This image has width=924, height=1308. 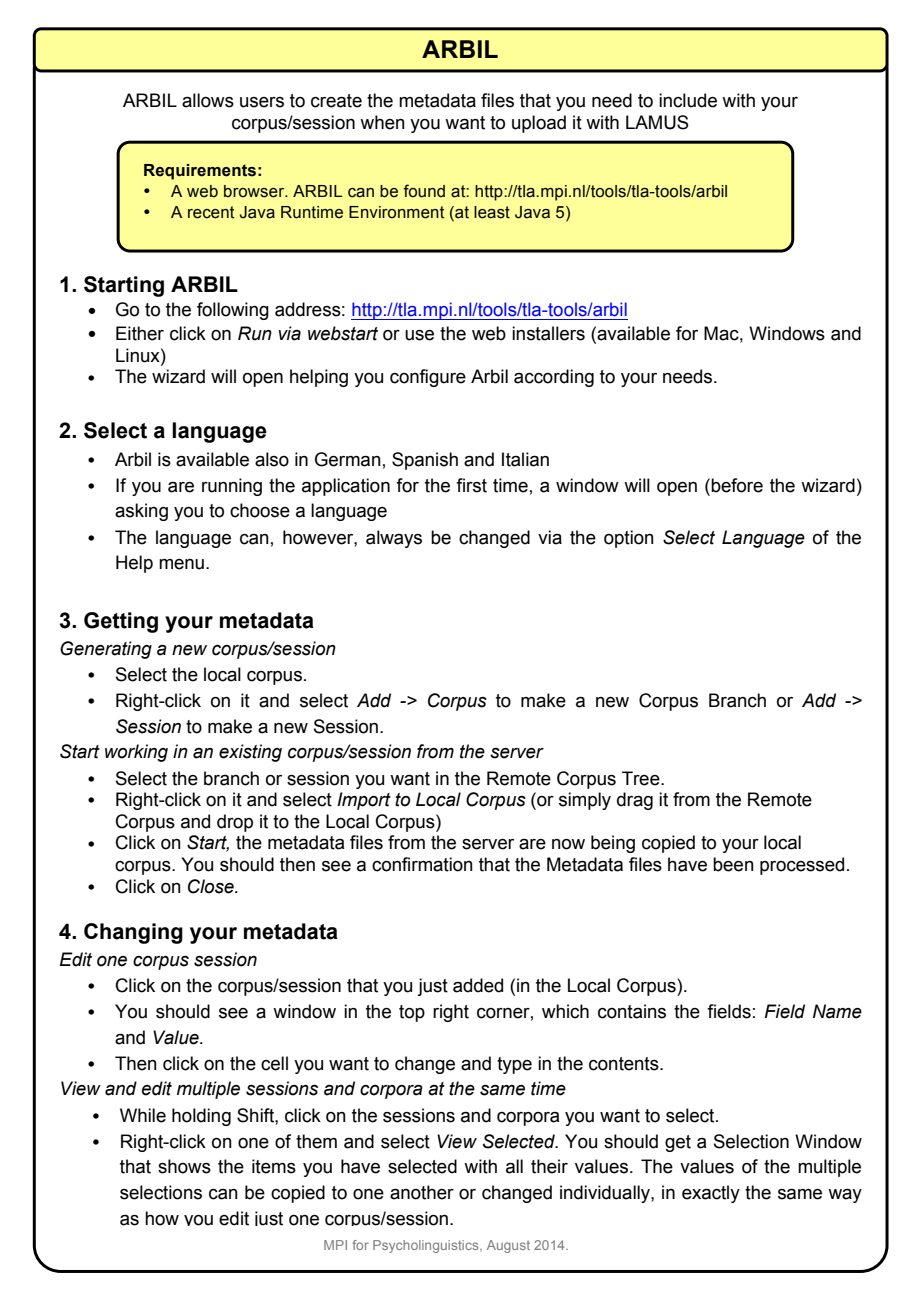 I want to click on allows, so click(x=208, y=100).
